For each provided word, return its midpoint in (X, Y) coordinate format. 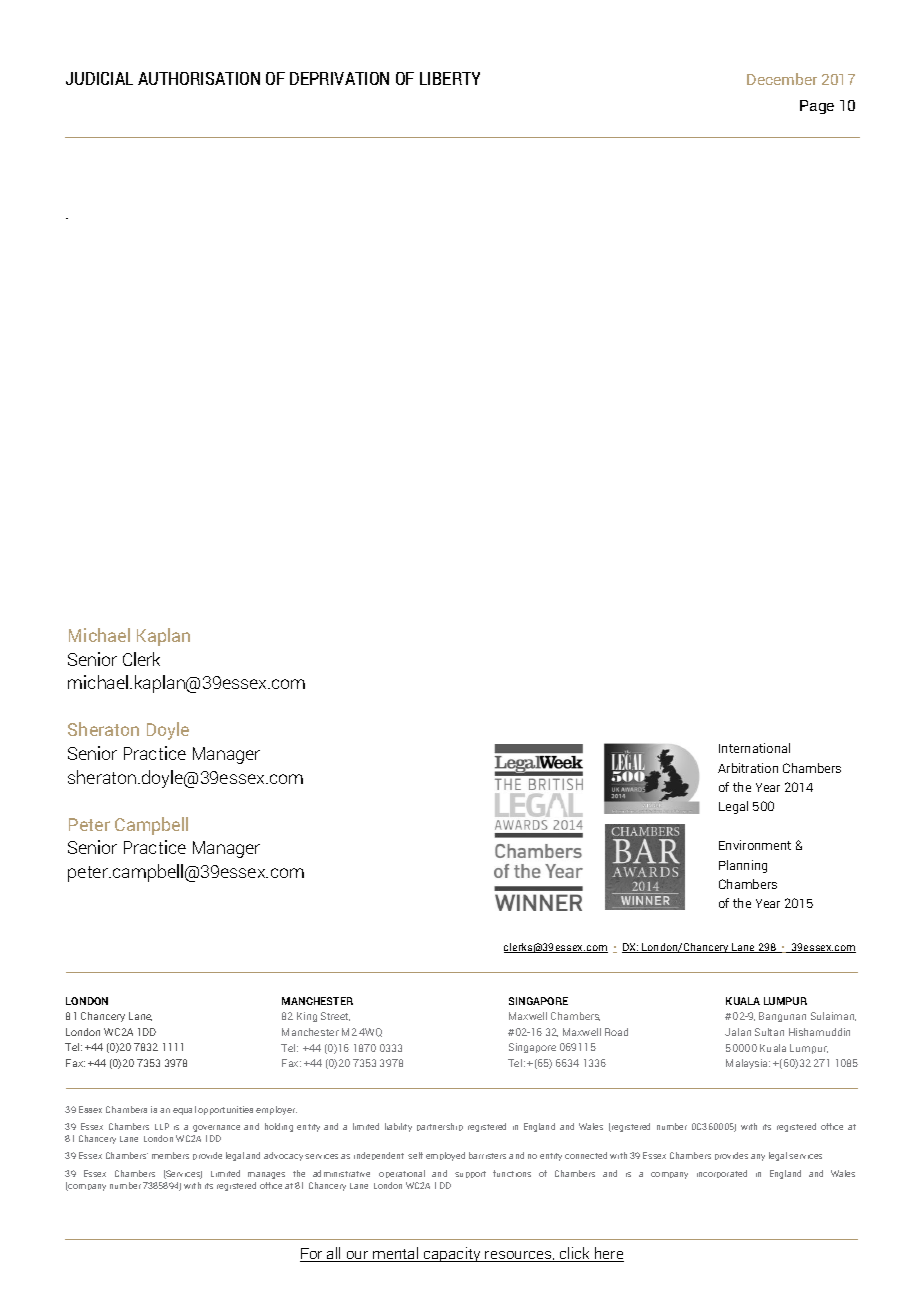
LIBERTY (450, 78)
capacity (452, 1254)
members (170, 1155)
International (754, 748)
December (782, 79)
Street (335, 1016)
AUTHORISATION (199, 78)
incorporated (722, 1174)
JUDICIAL (99, 78)
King (307, 1017)
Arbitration (748, 768)
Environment (755, 845)
